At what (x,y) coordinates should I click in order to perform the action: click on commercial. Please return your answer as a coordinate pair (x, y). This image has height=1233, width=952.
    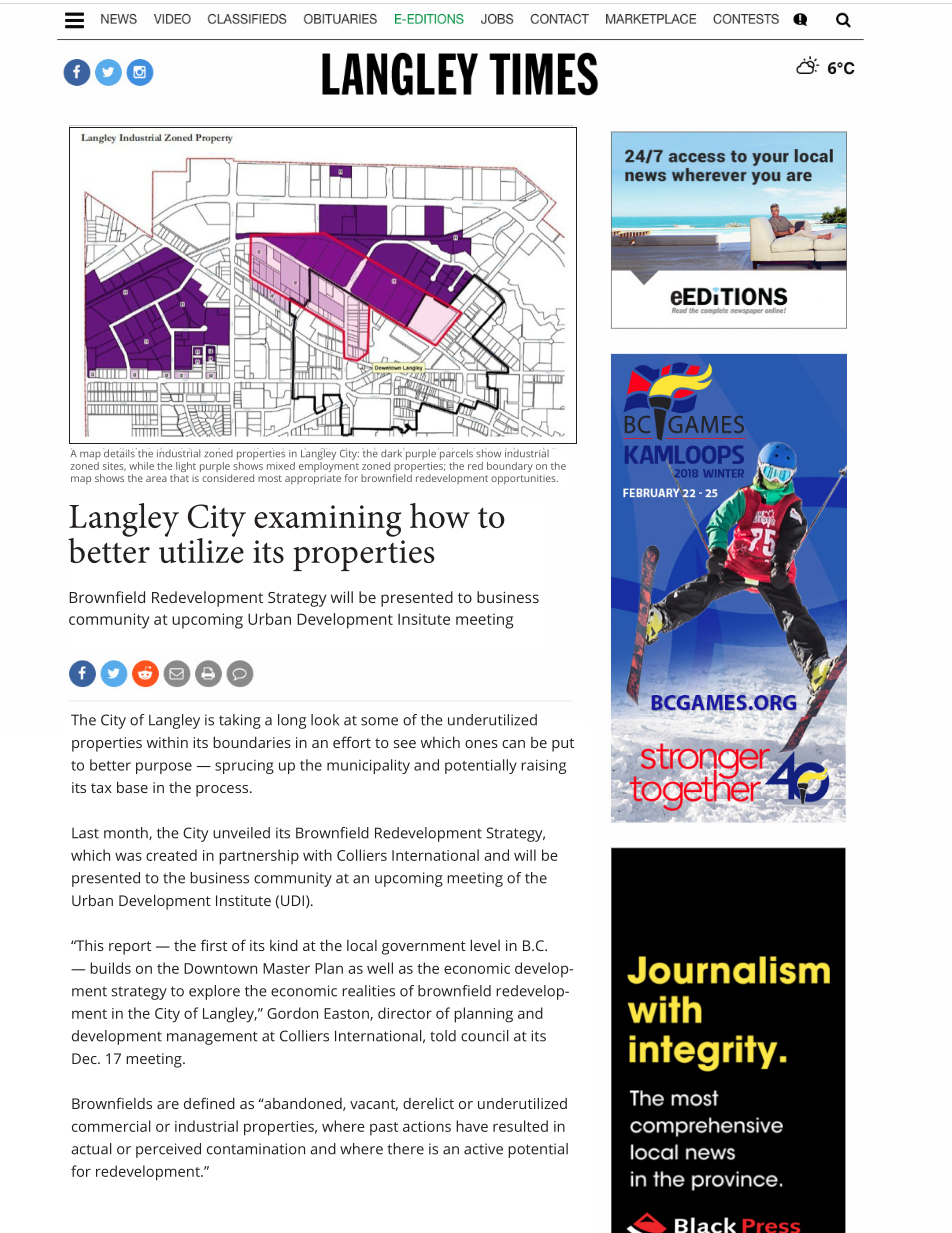
    Looking at the image, I should click on (111, 1126).
